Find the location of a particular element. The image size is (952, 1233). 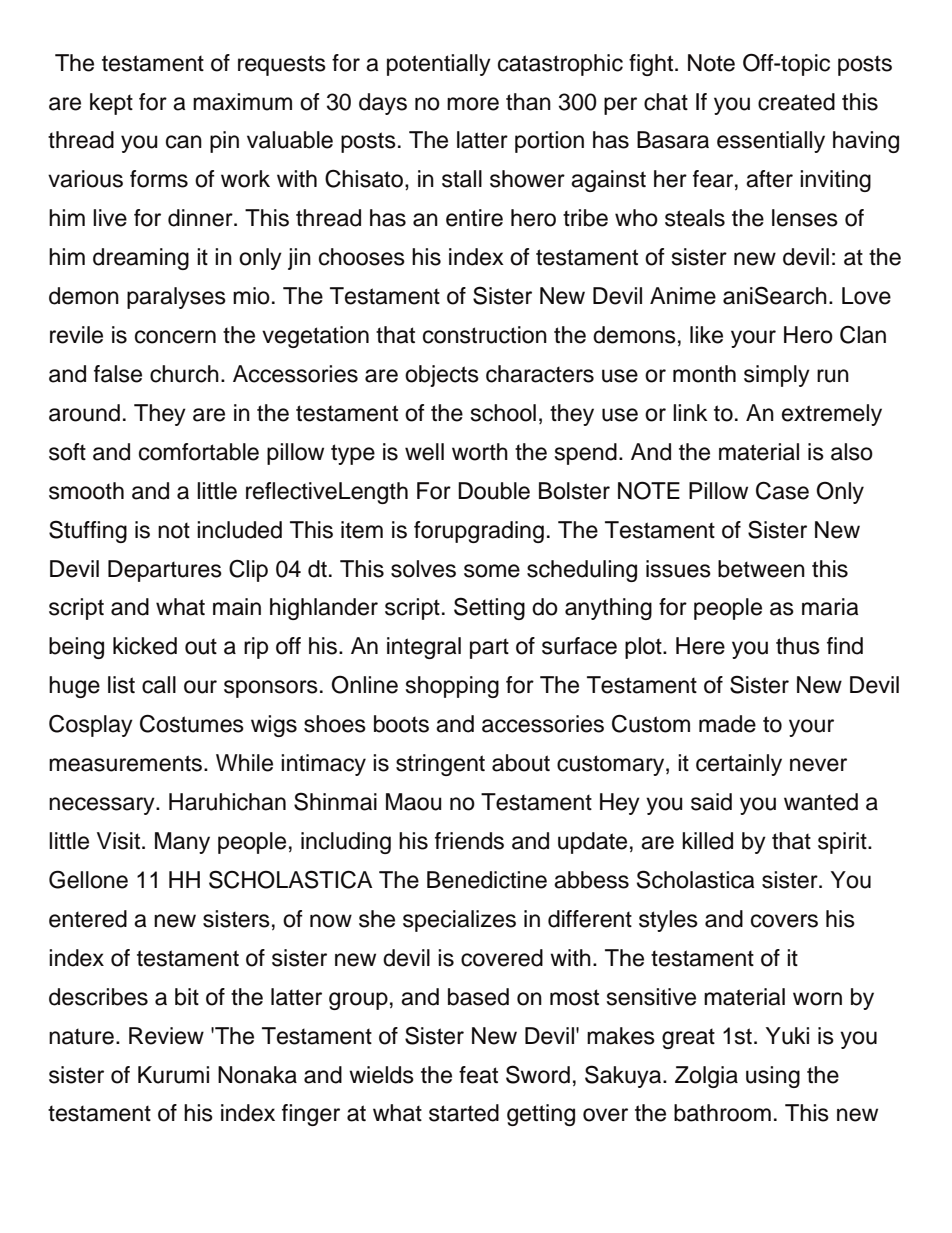

certainly is located at coordinates (739, 765).
